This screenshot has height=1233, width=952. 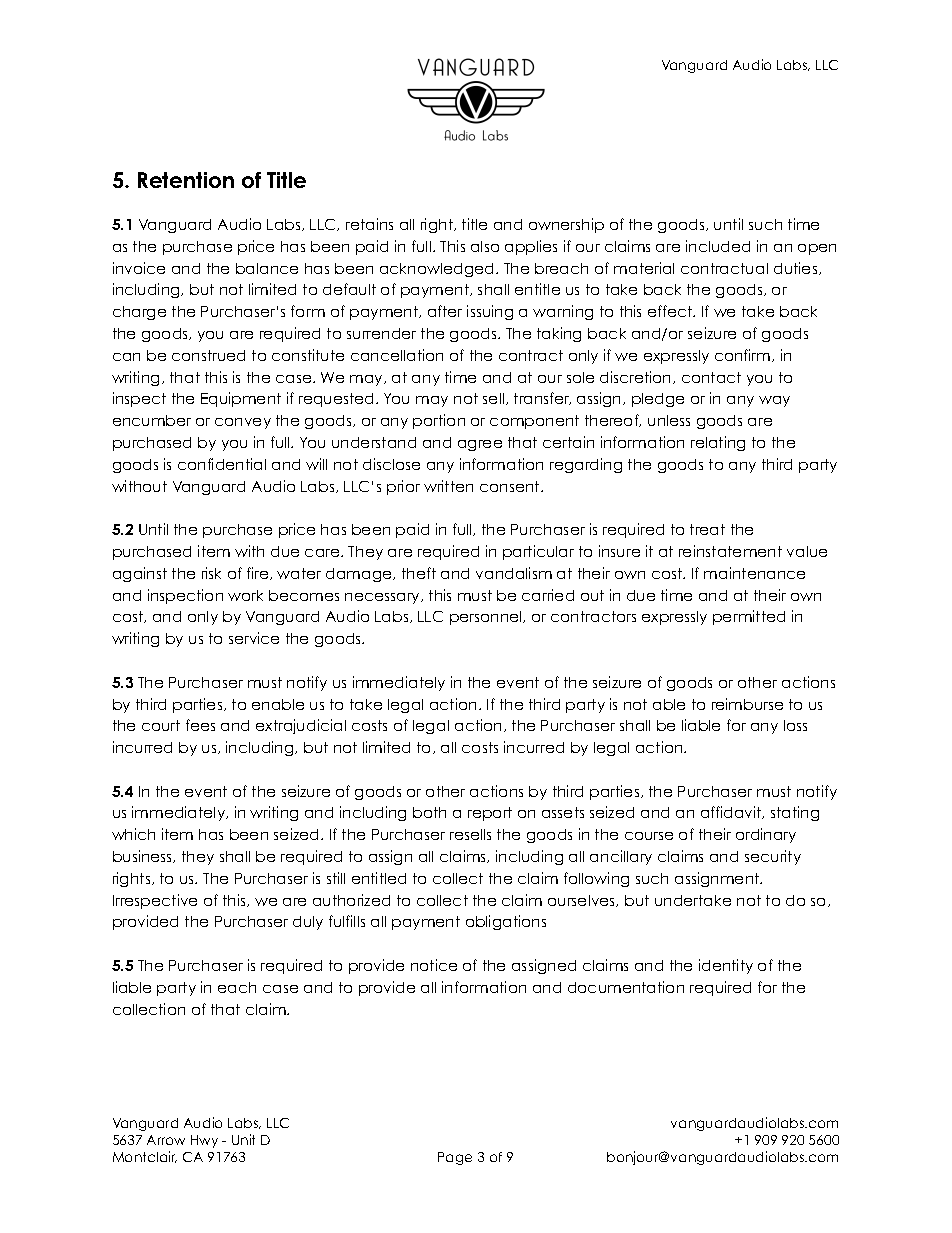 What do you see at coordinates (626, 987) in the screenshot?
I see `documentation` at bounding box center [626, 987].
